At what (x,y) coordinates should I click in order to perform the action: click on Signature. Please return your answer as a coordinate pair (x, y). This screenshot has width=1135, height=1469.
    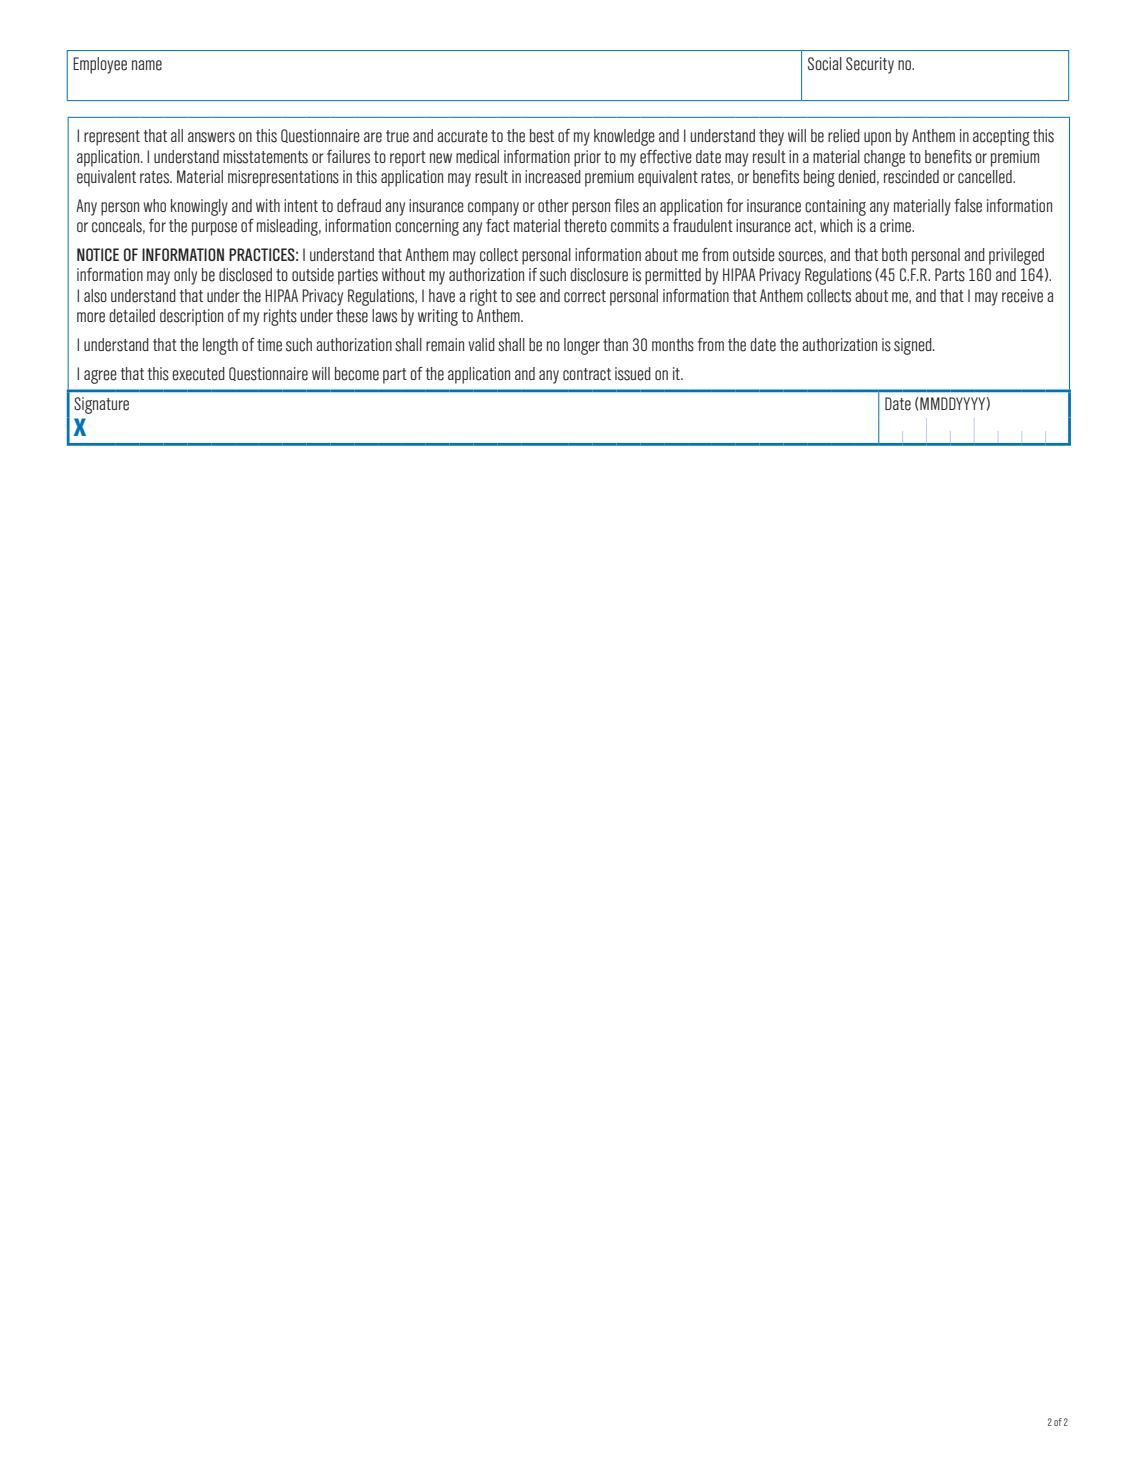
    Looking at the image, I should click on (101, 405).
